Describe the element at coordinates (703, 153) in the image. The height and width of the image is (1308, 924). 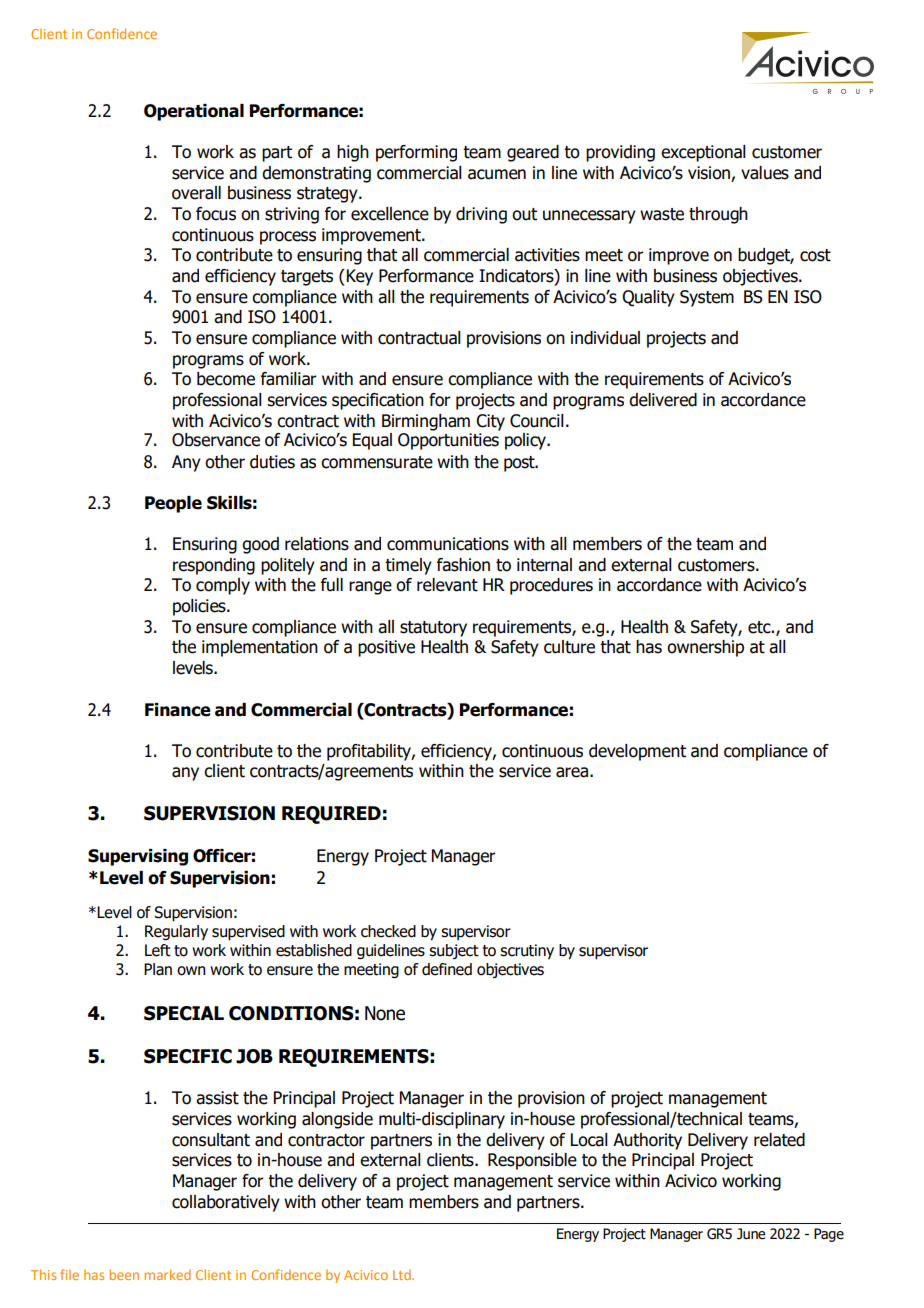
I see `exceptional` at that location.
